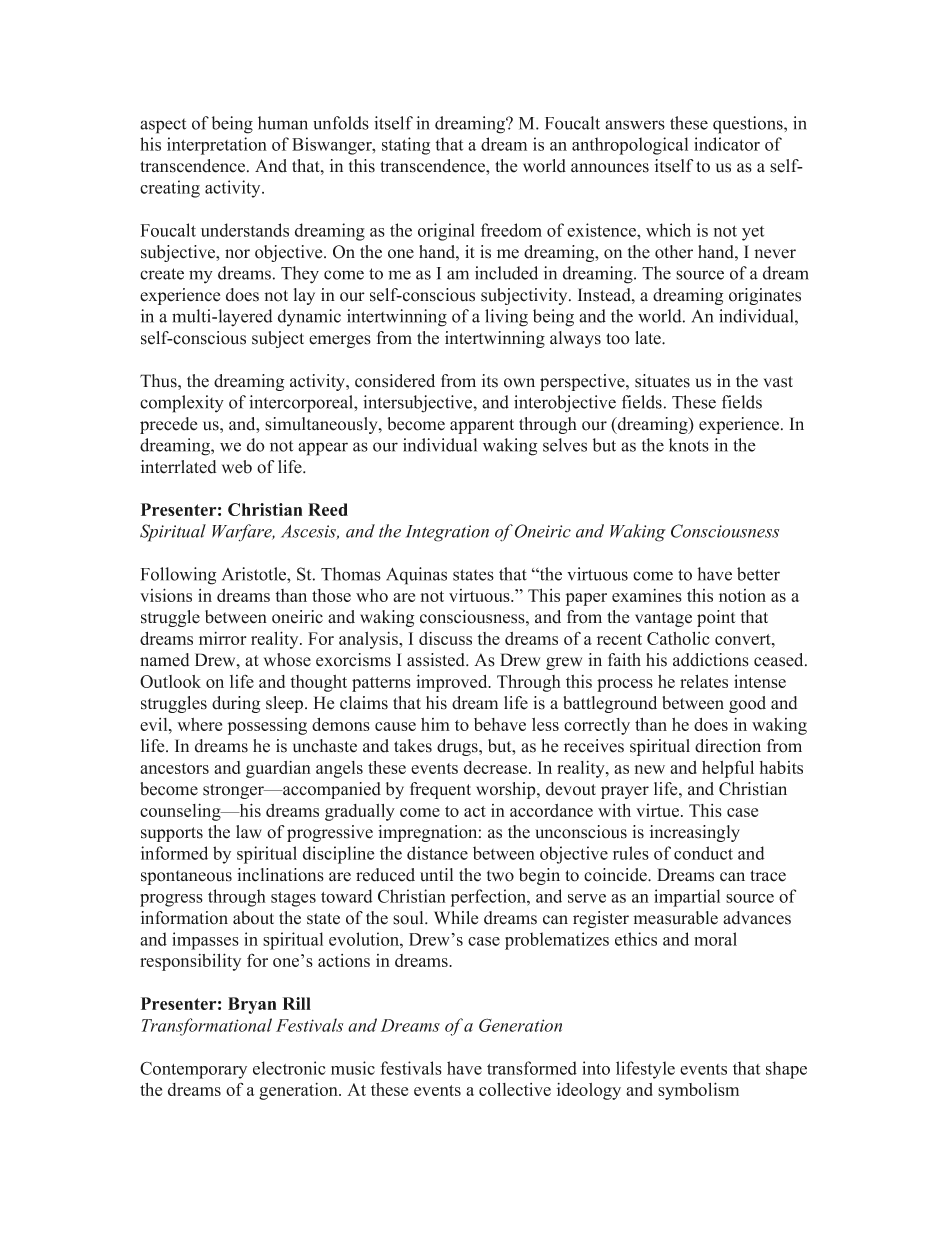 The height and width of the screenshot is (1233, 952). What do you see at coordinates (217, 146) in the screenshot?
I see `interpretation` at bounding box center [217, 146].
